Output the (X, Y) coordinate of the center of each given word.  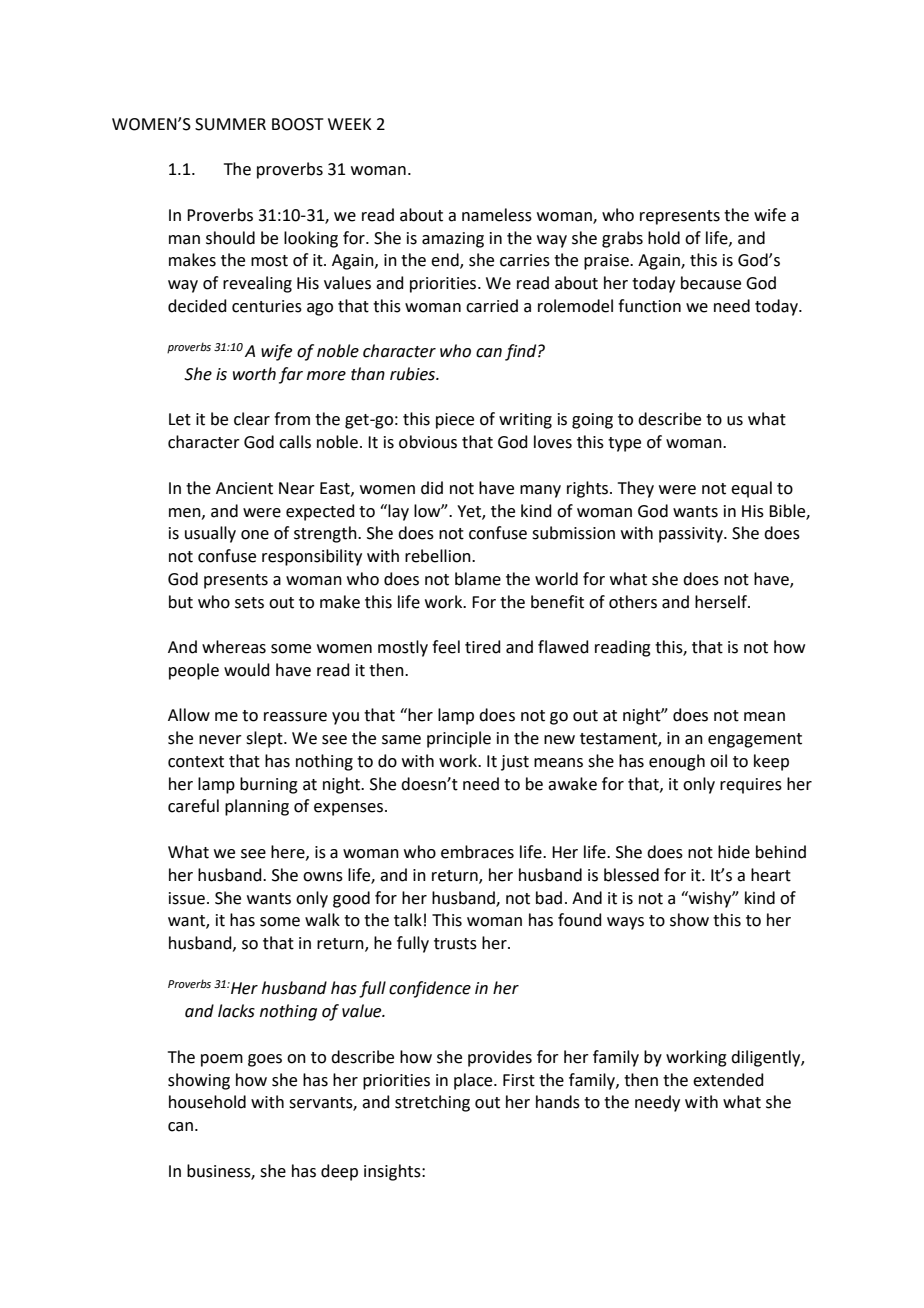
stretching (432, 1103)
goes (265, 1060)
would (247, 670)
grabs (622, 239)
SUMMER (230, 124)
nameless (497, 215)
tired (483, 647)
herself (722, 602)
